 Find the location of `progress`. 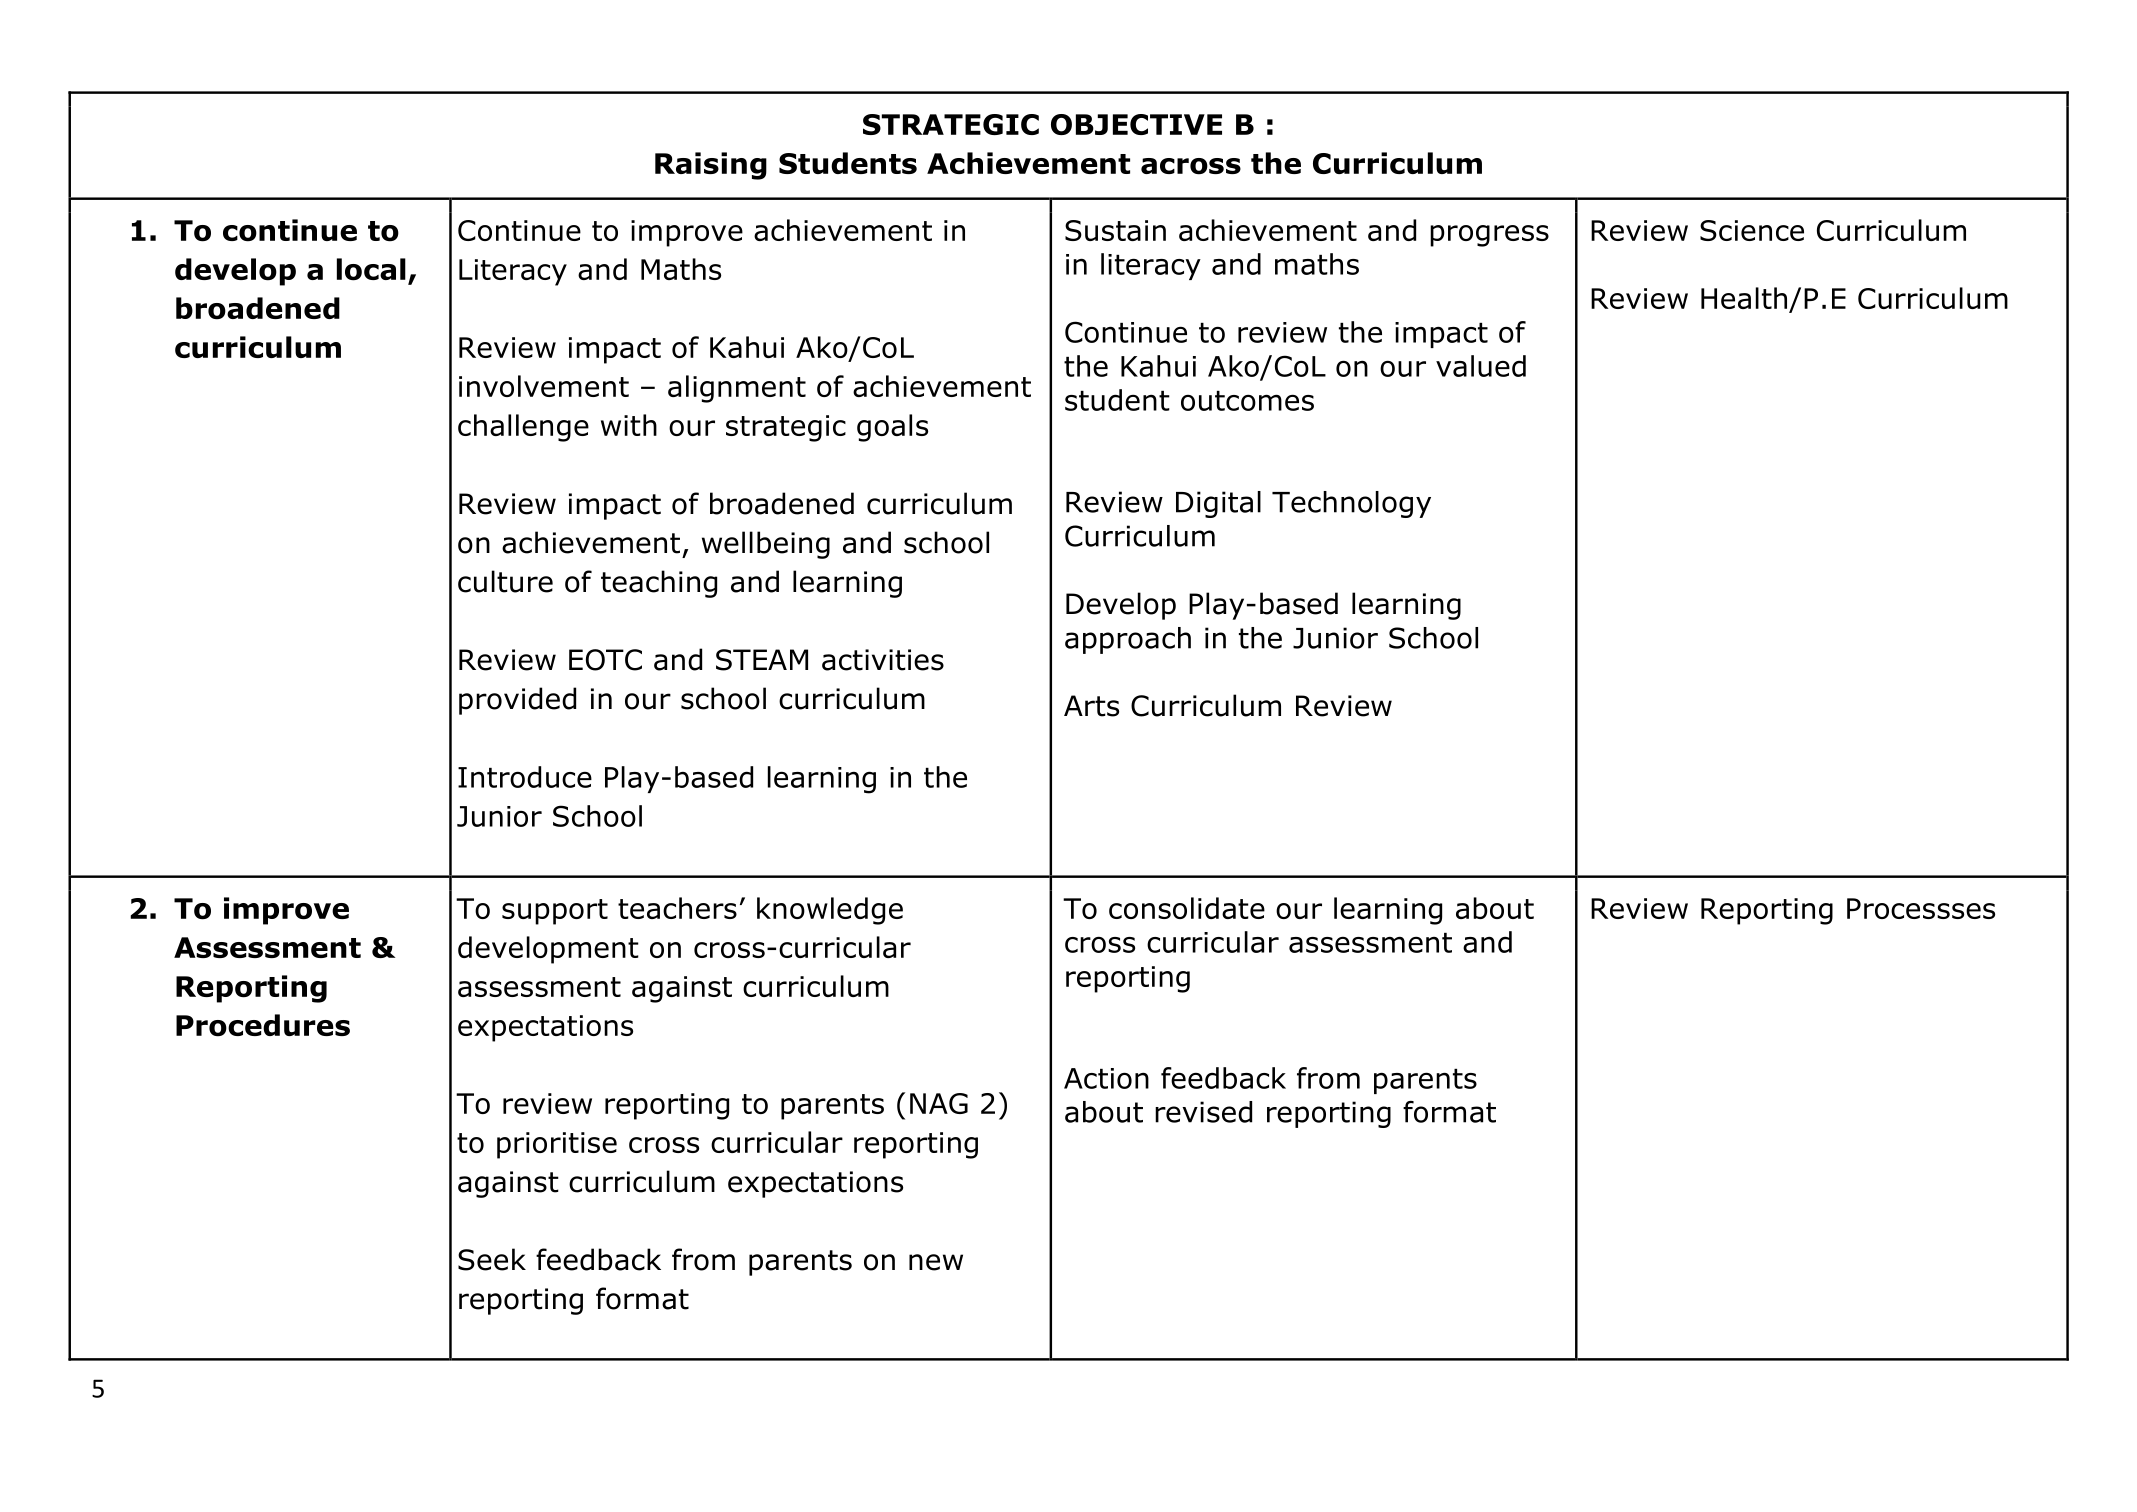

progress is located at coordinates (1489, 236).
